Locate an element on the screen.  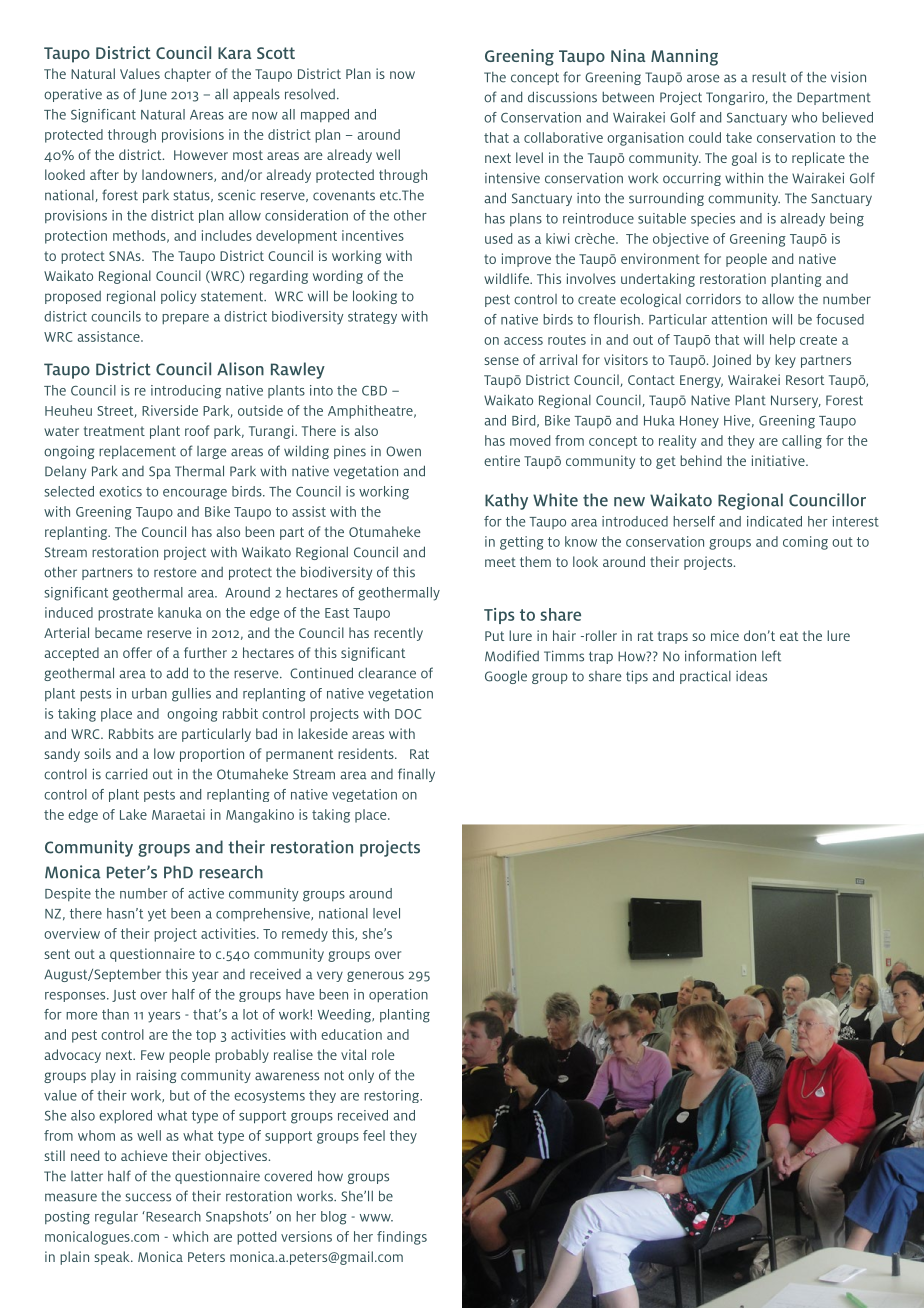
June is located at coordinates (153, 95).
